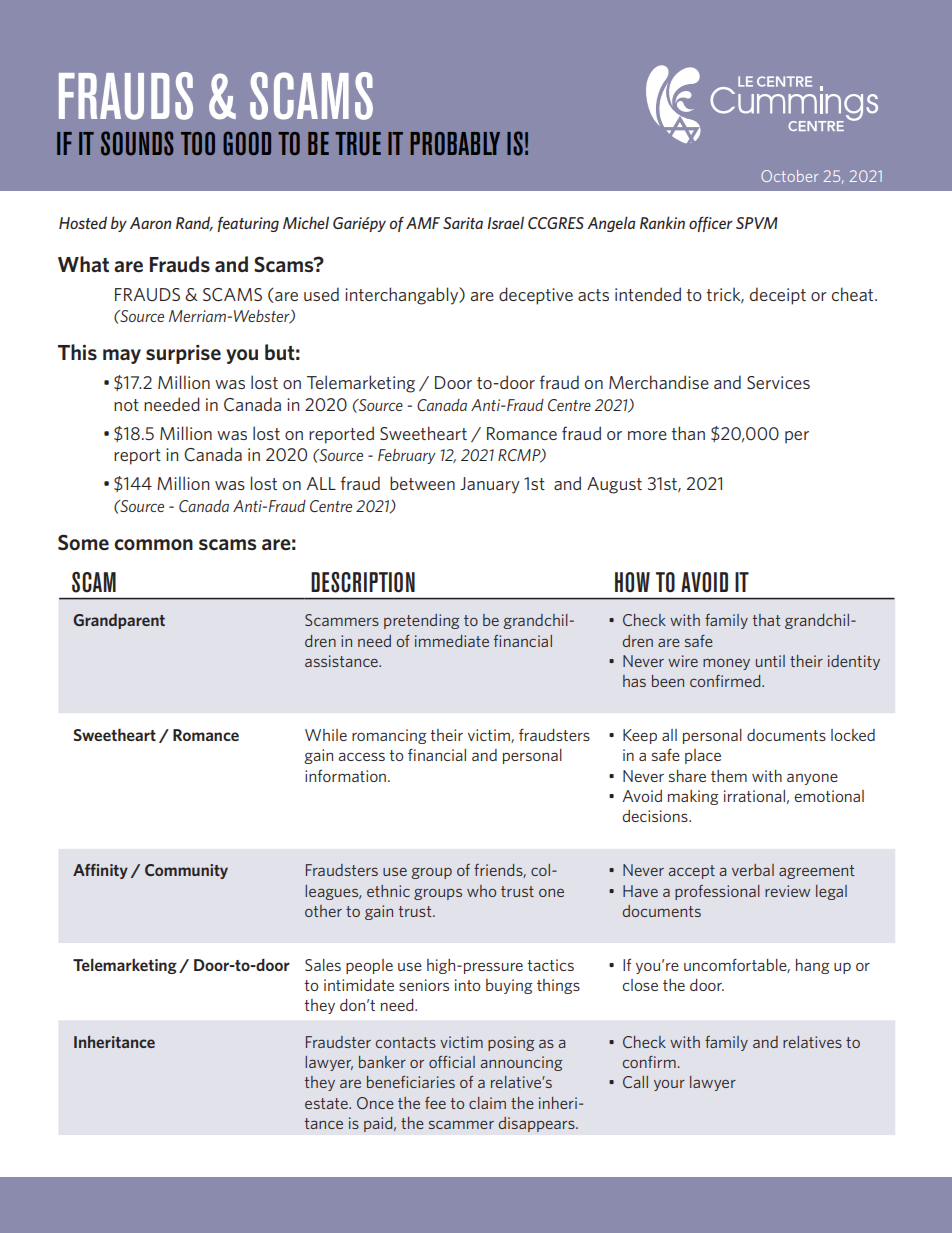 The width and height of the image is (952, 1233). I want to click on irrational, so click(754, 796).
